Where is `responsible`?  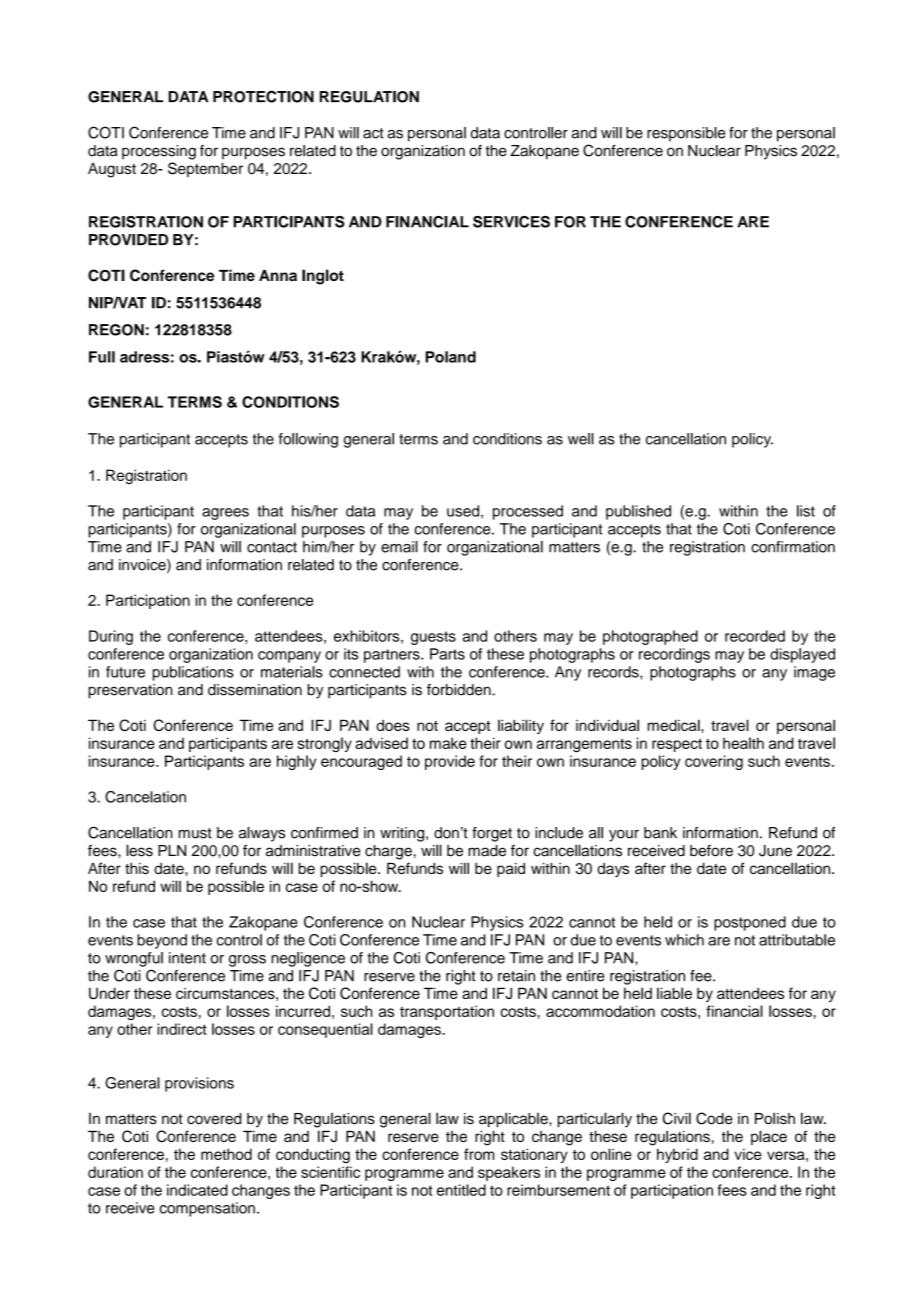
responsible is located at coordinates (686, 134).
